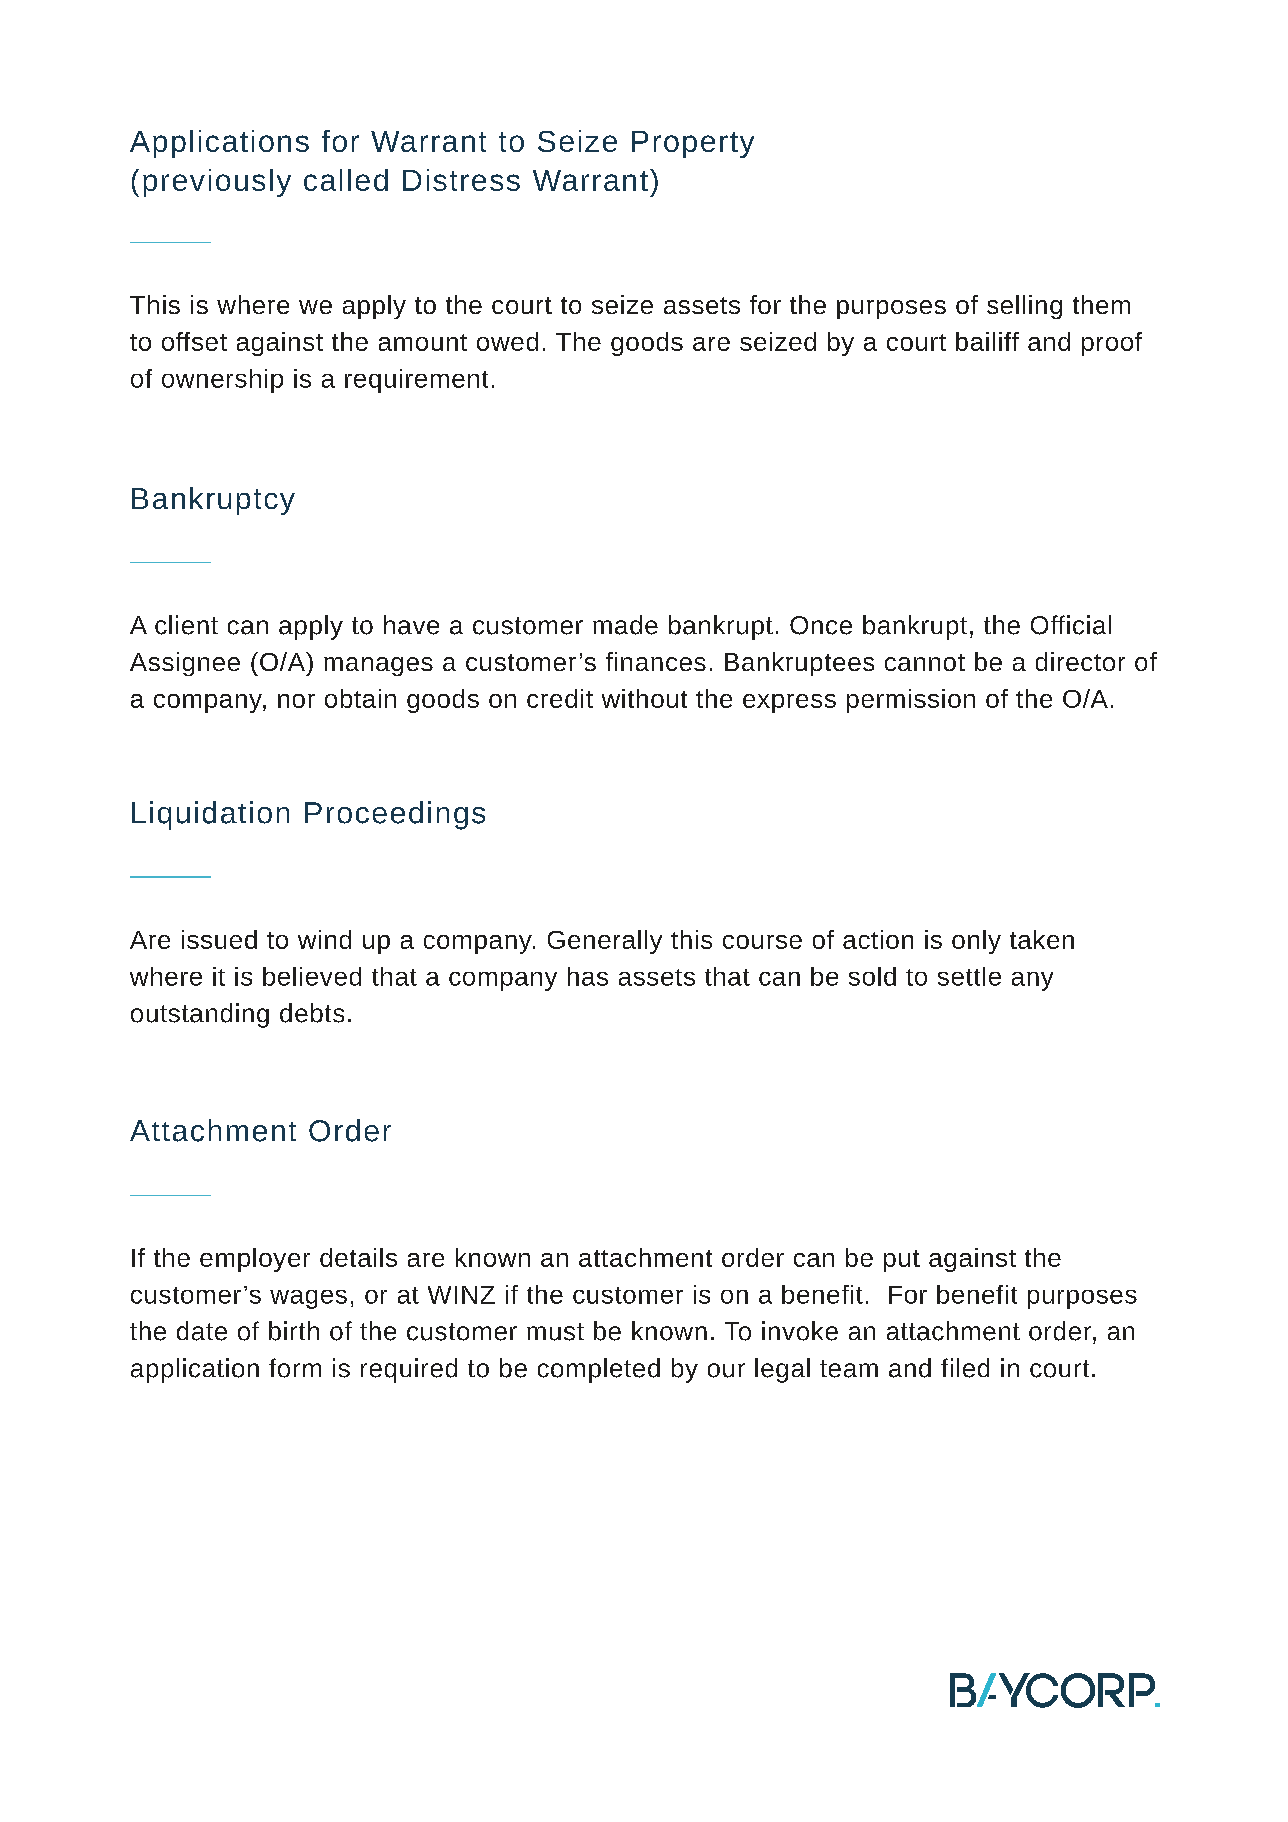 The height and width of the screenshot is (1822, 1288). Describe the element at coordinates (965, 1368) in the screenshot. I see `filed` at that location.
